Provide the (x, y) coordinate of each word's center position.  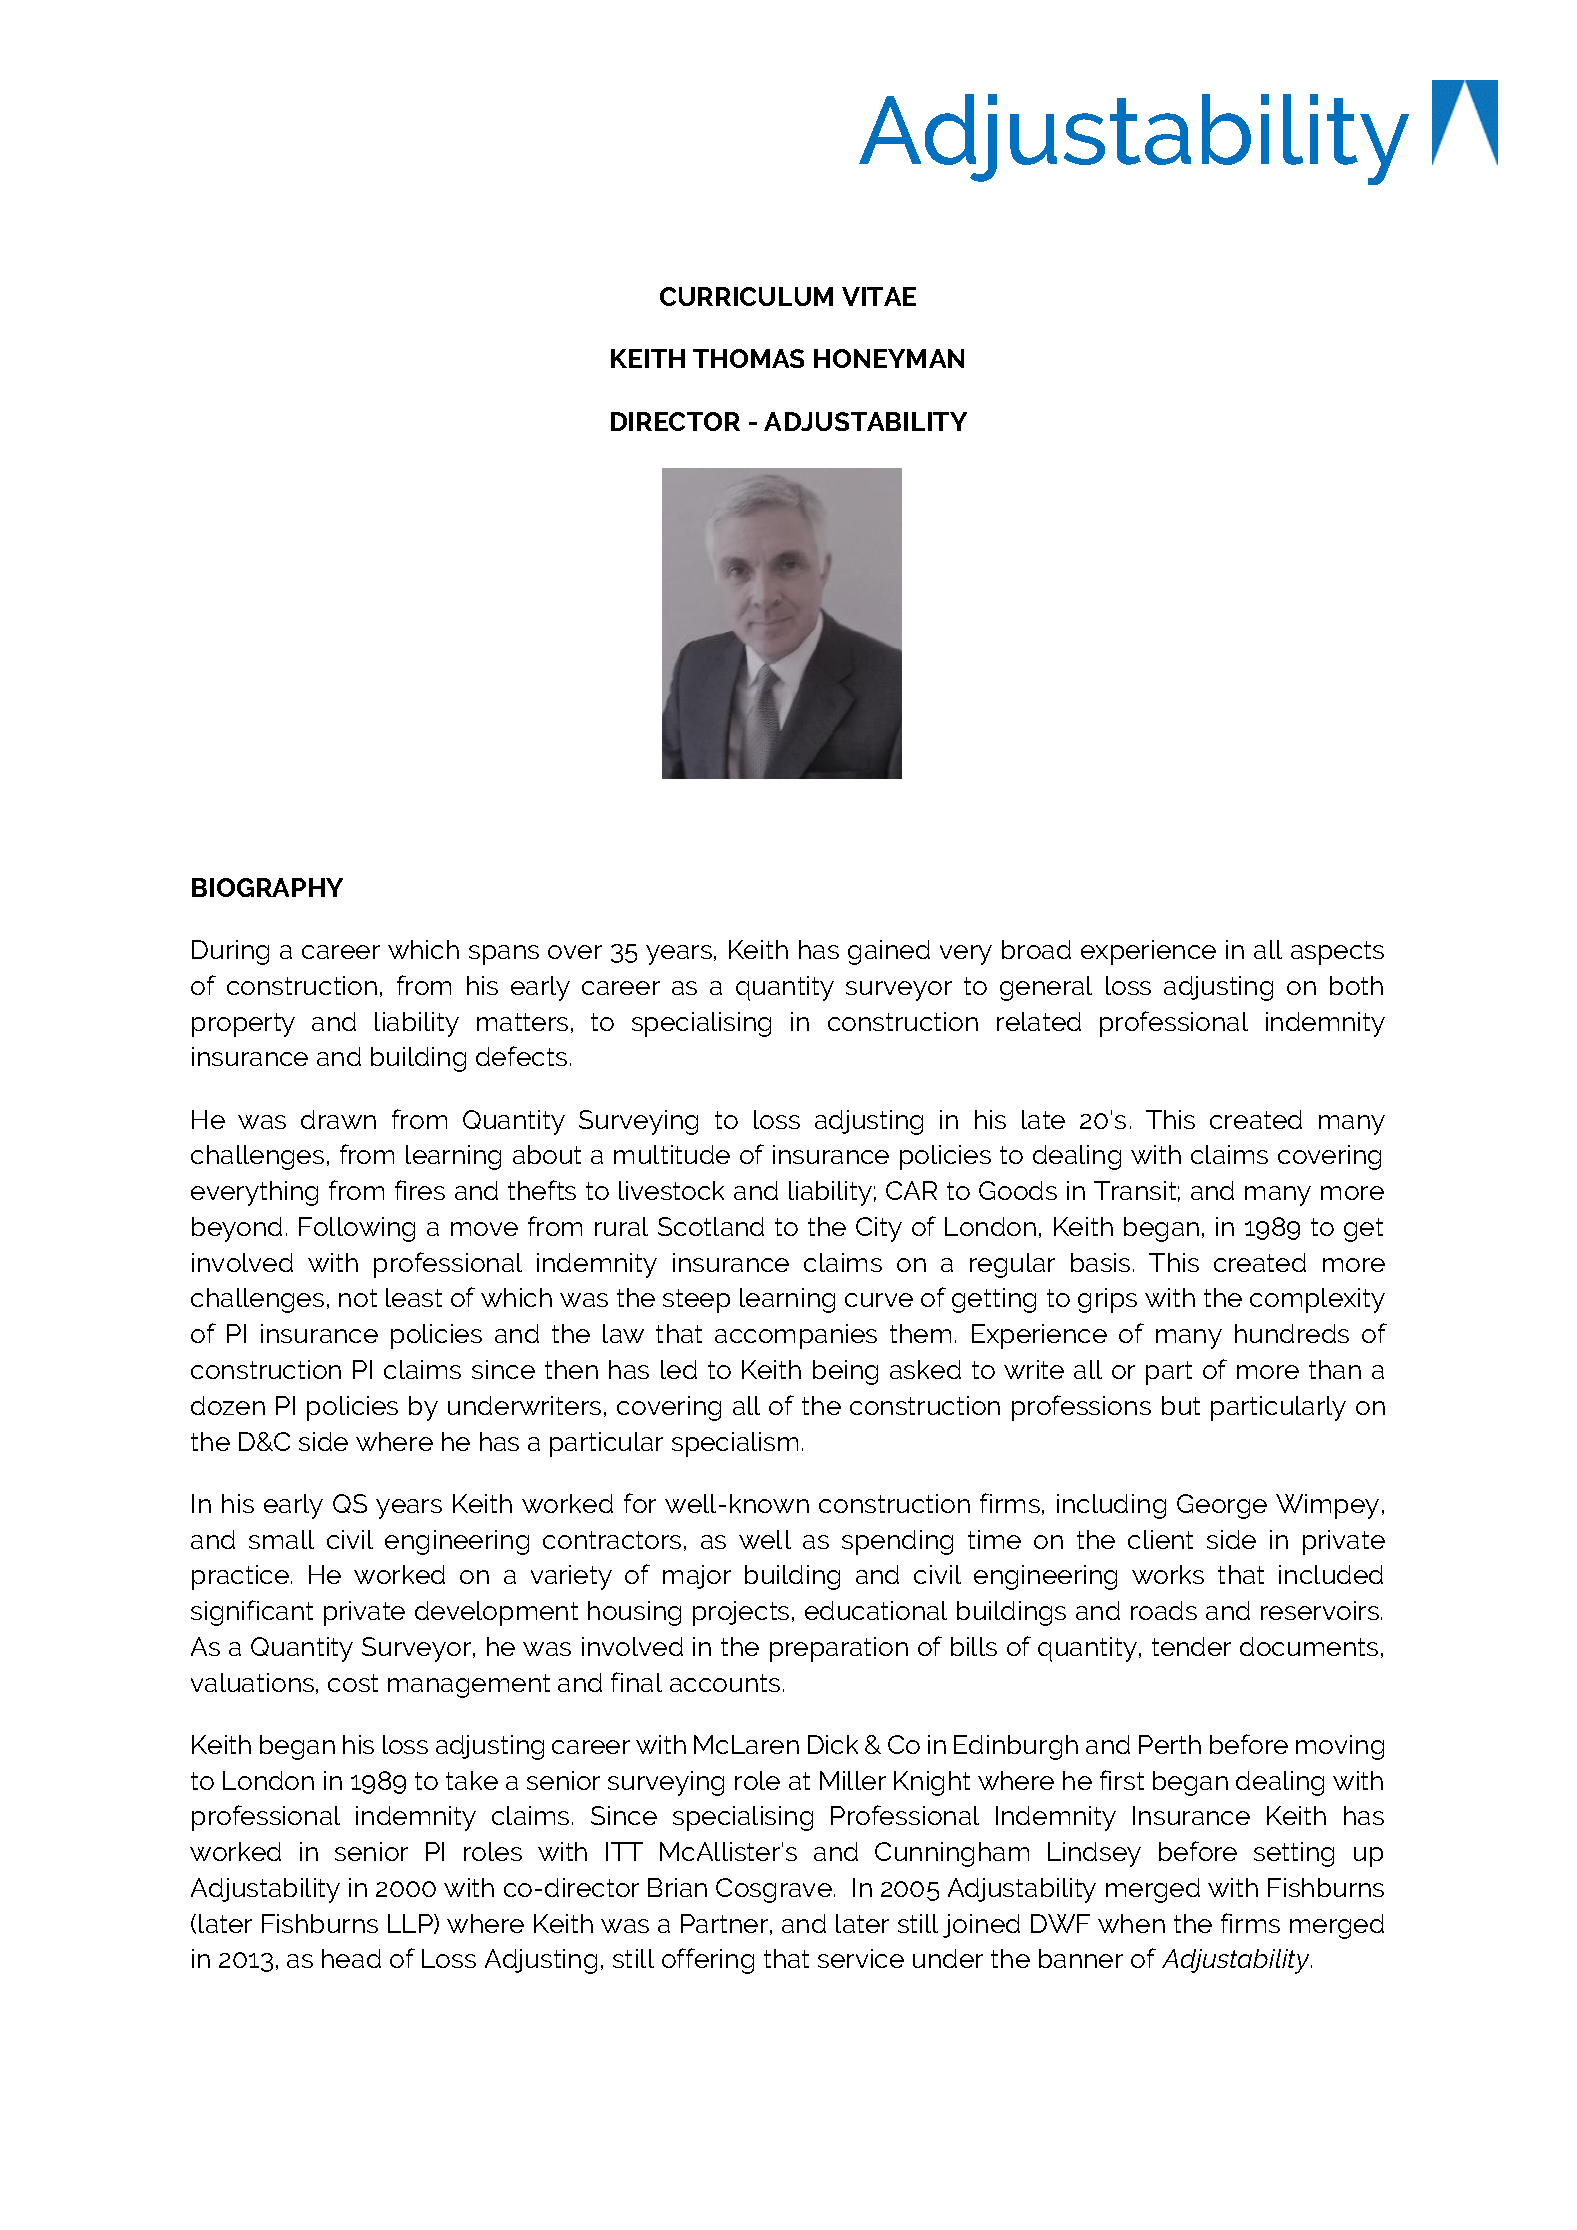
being (845, 1372)
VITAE (879, 296)
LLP (411, 1924)
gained (889, 952)
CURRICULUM (746, 296)
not (358, 1298)
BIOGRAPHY (267, 887)
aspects (1337, 953)
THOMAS (748, 358)
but (1181, 1405)
